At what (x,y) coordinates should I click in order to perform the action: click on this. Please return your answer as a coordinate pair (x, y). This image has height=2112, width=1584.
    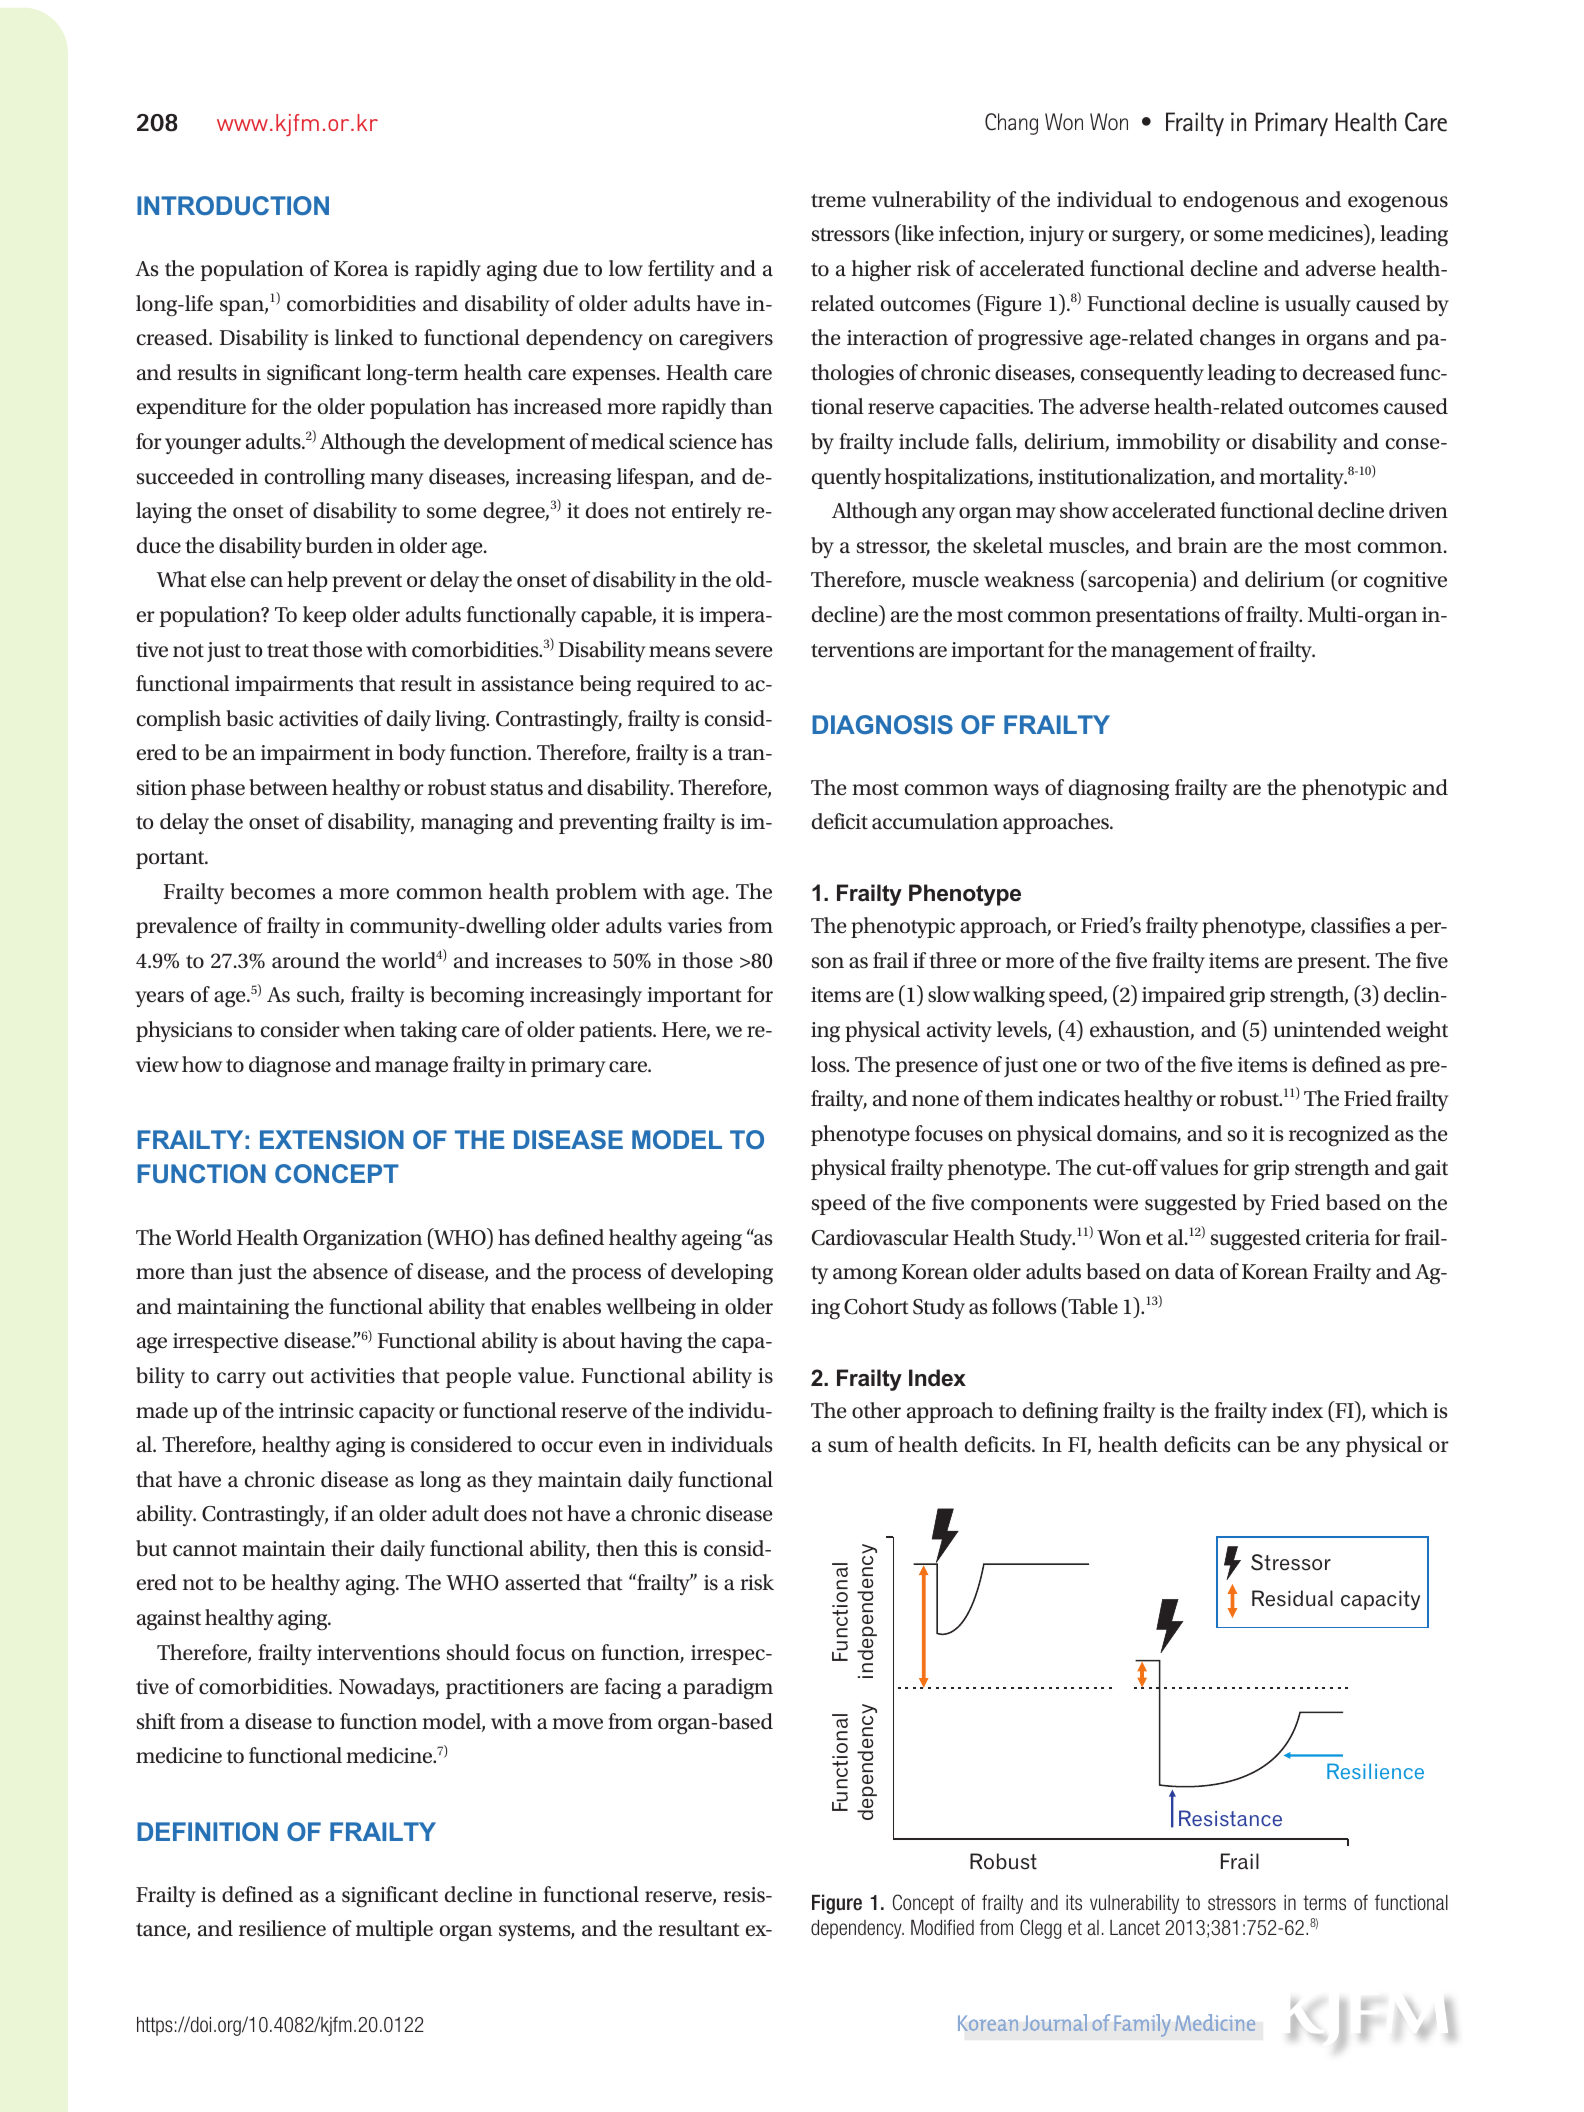
    Looking at the image, I should click on (660, 1548).
